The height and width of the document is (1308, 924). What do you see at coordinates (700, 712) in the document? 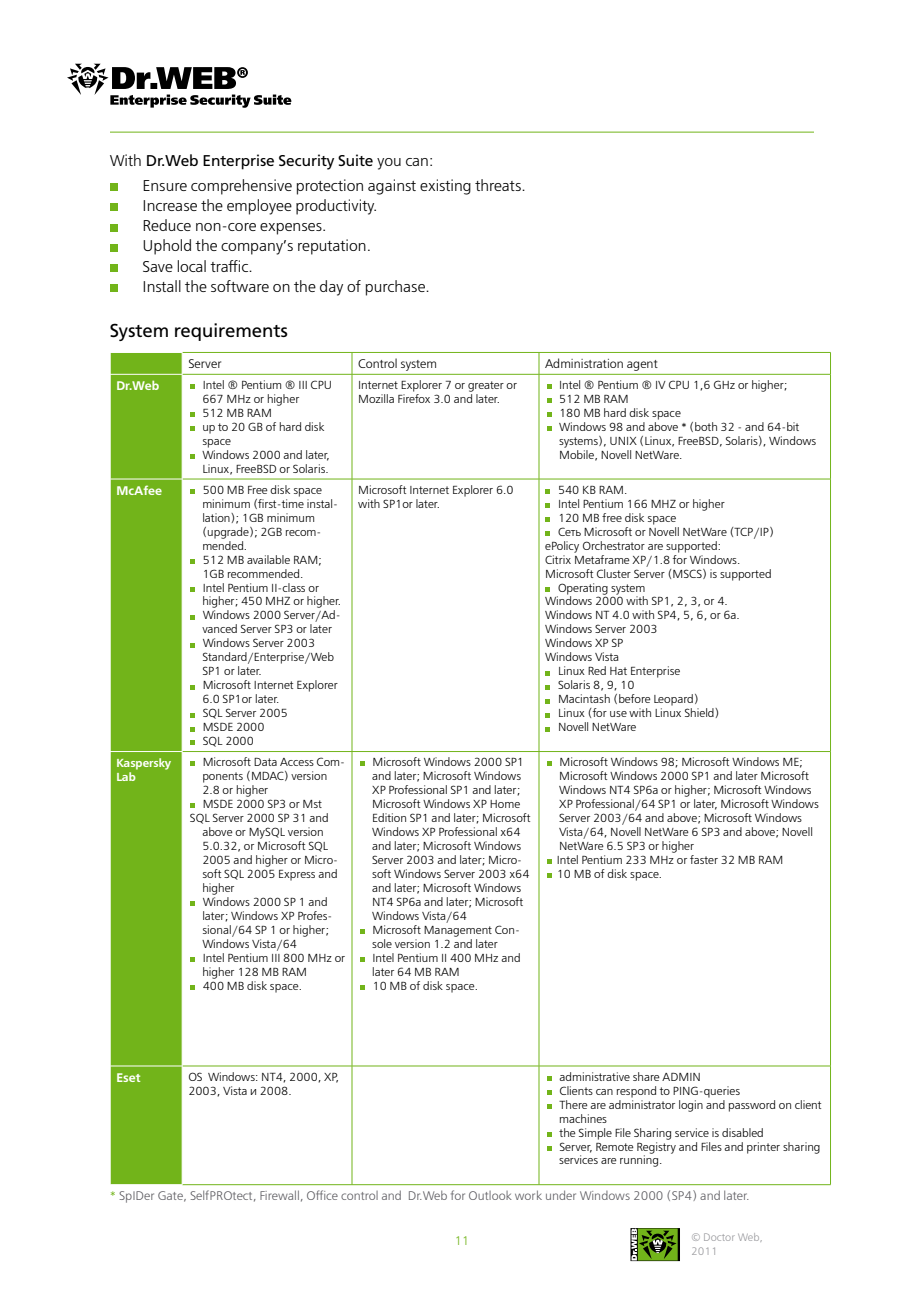
I see `Shield` at bounding box center [700, 712].
